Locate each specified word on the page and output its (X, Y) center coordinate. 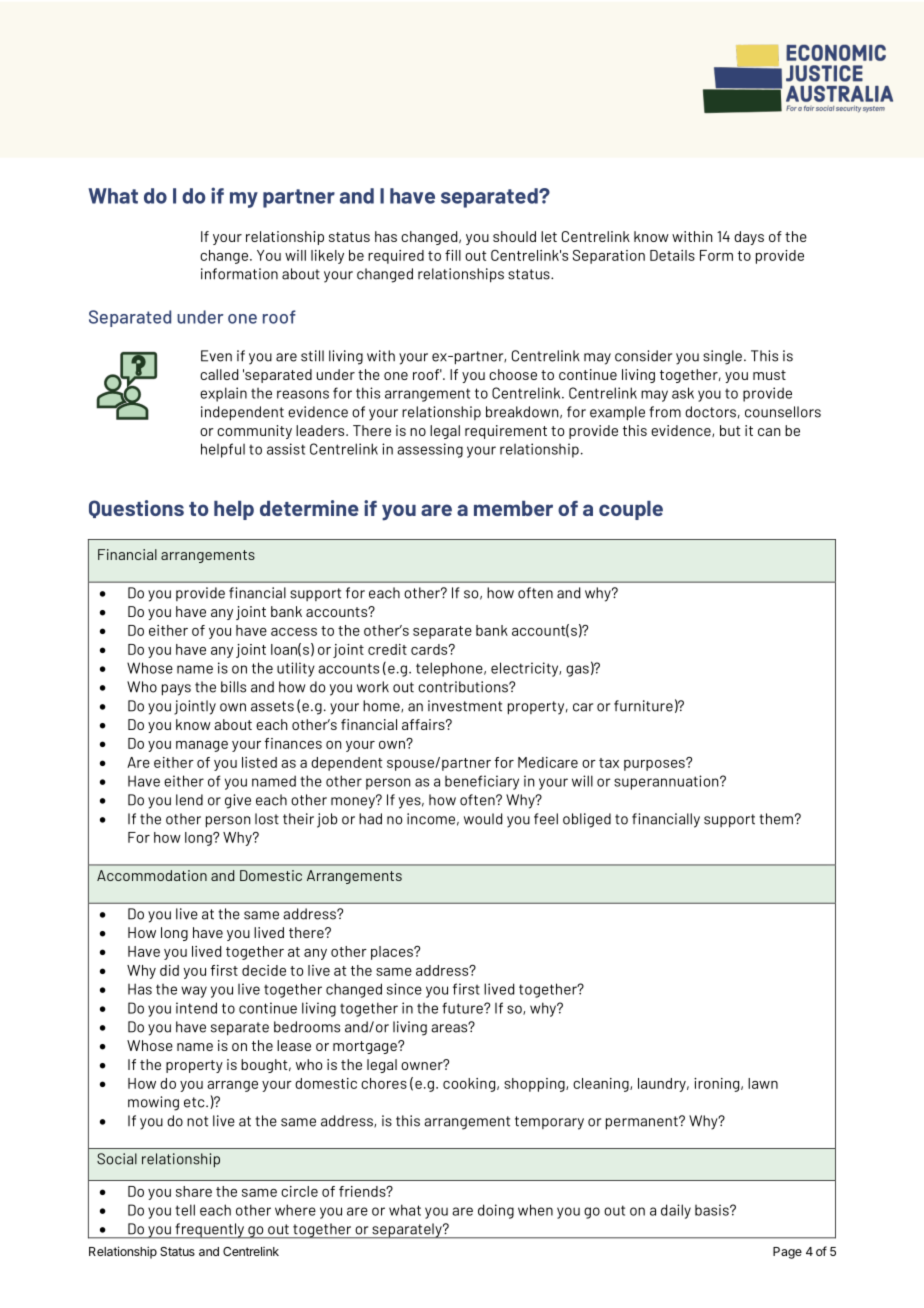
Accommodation (152, 875)
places (393, 953)
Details (672, 255)
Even (216, 356)
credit (387, 649)
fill (453, 255)
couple (631, 510)
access (294, 632)
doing (496, 1211)
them (776, 819)
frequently (209, 1231)
